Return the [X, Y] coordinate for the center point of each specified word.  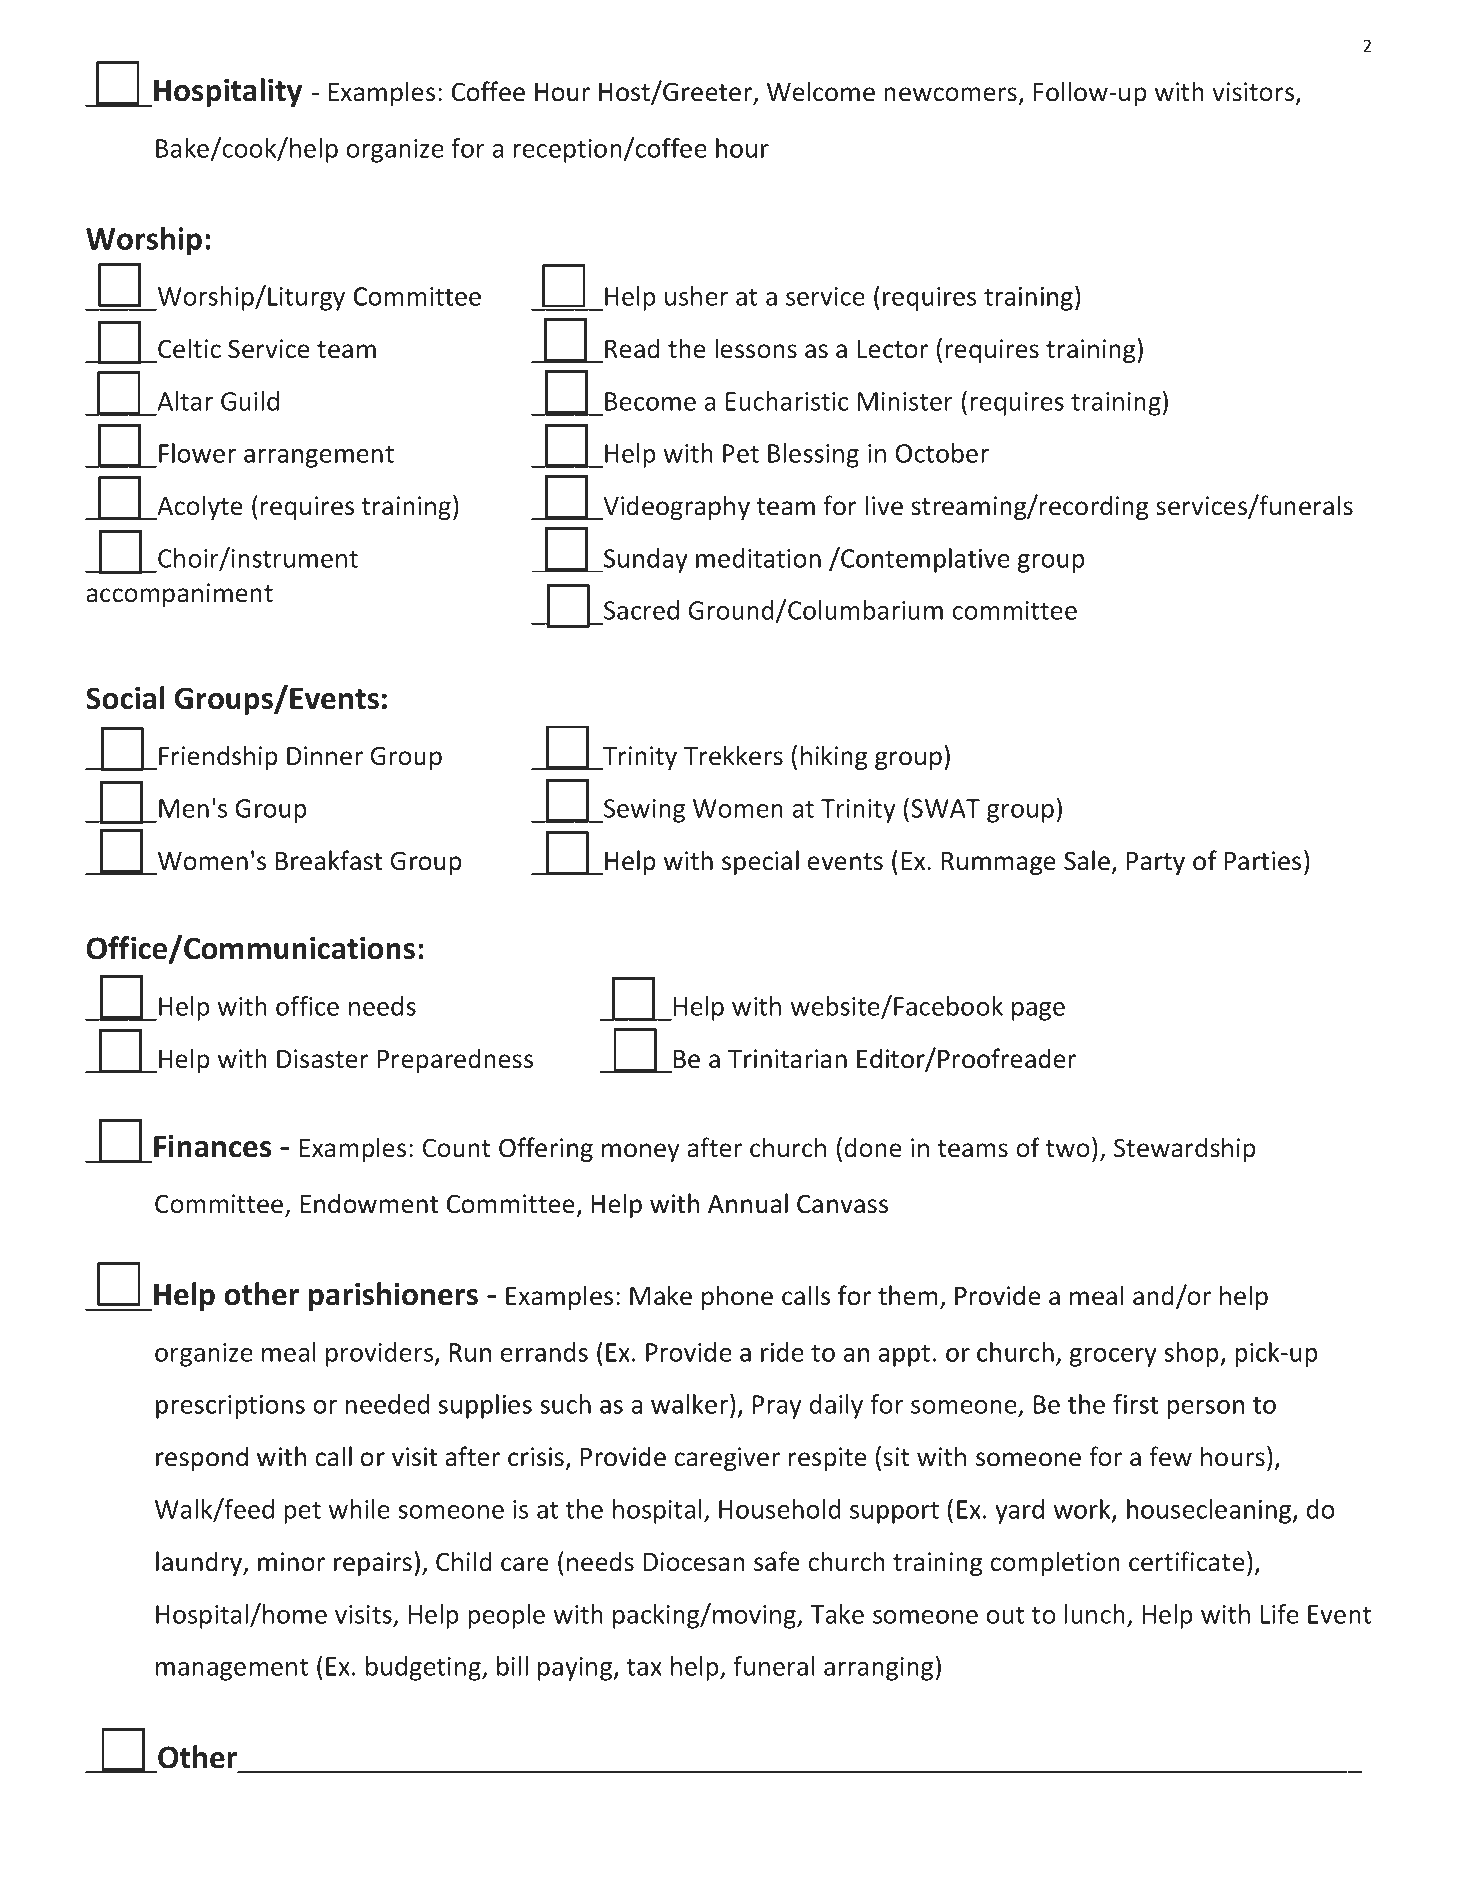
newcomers [950, 94]
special [760, 862]
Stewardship [1184, 1149]
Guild [250, 401]
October [942, 453]
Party [1156, 863]
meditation [758, 558]
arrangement [319, 457]
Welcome [821, 91]
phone [737, 1297]
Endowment [369, 1203]
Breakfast [329, 860]
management [232, 1670]
